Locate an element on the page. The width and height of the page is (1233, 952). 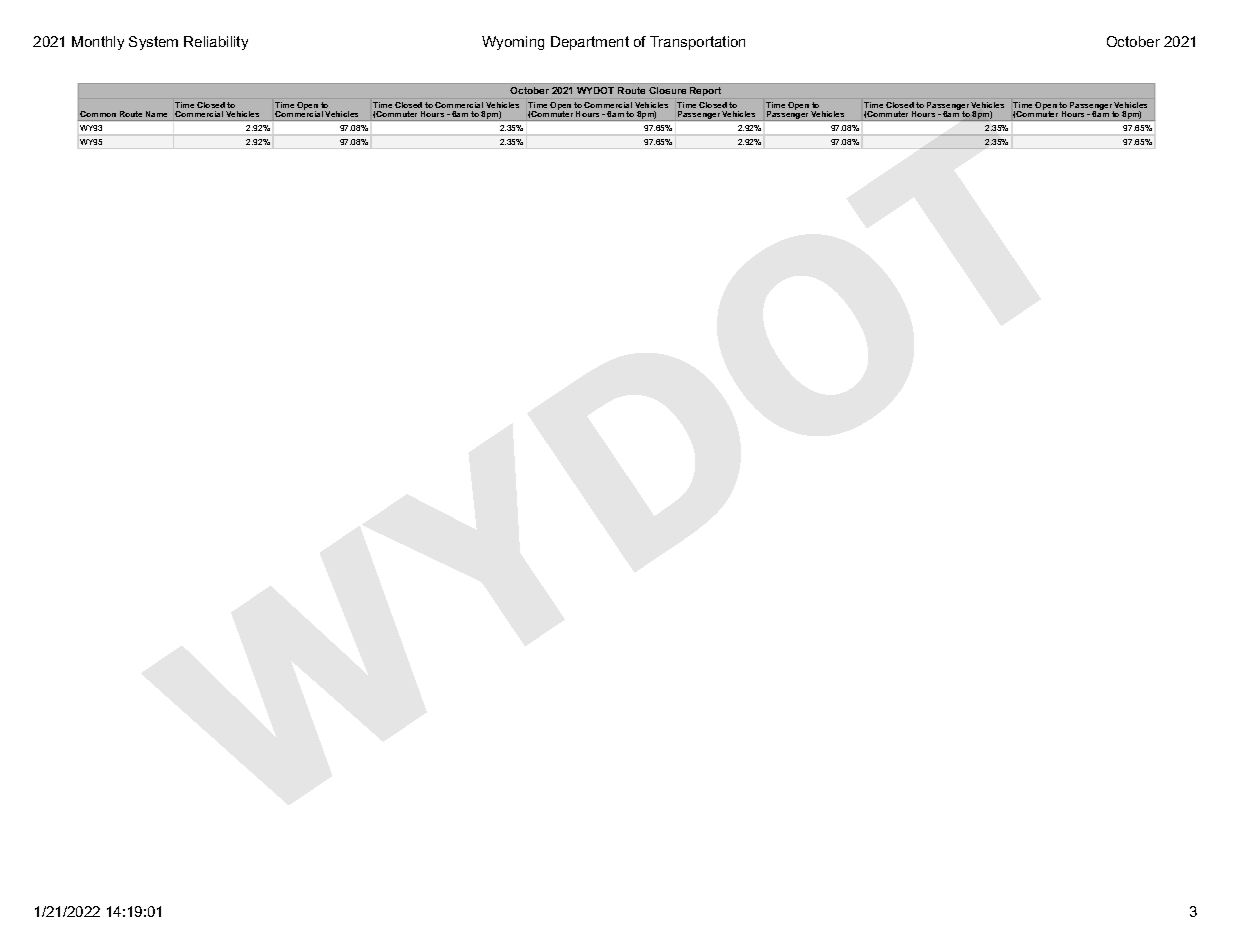
Name is located at coordinates (156, 114).
